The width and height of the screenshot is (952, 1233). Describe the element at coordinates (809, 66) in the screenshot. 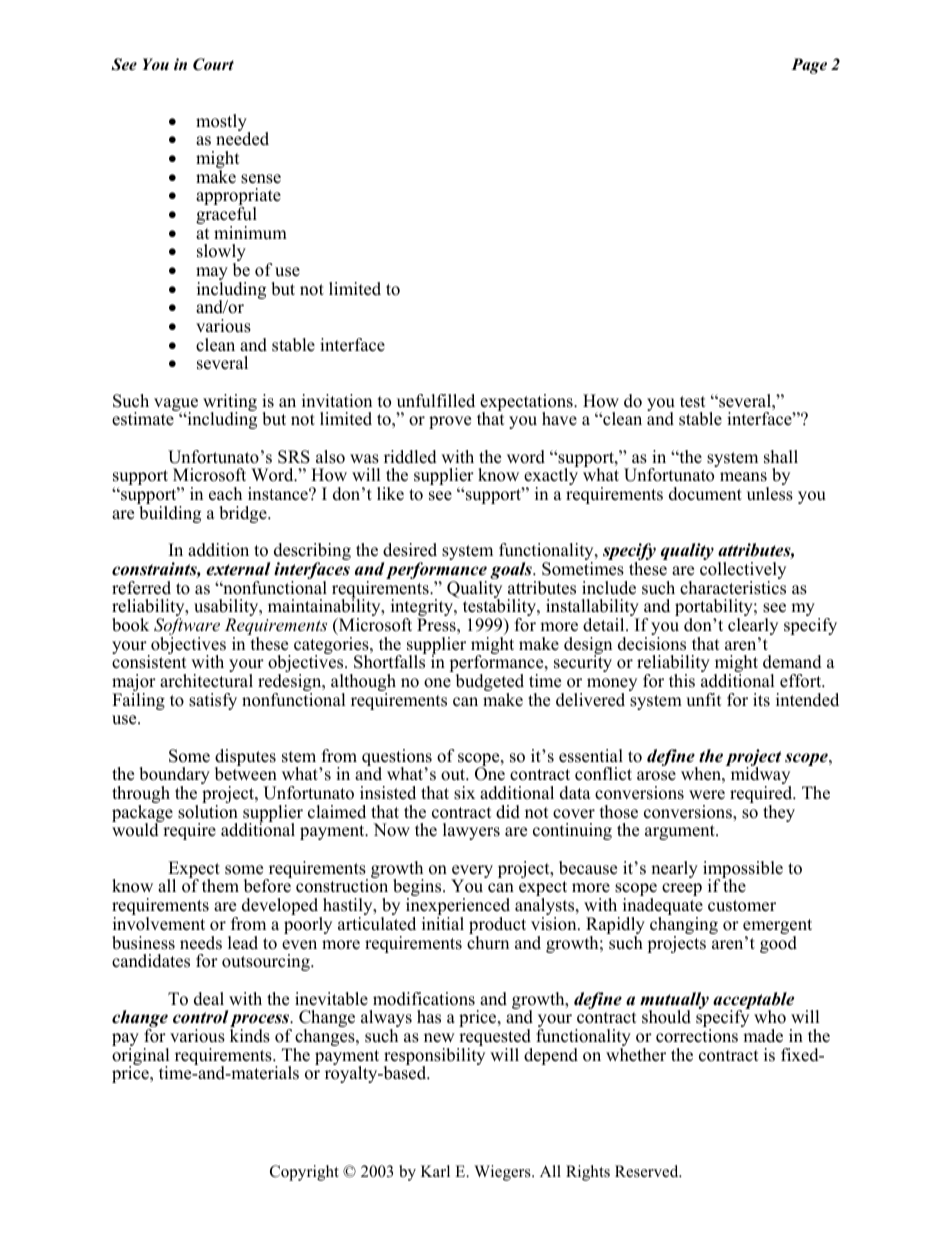

I see `Page` at that location.
